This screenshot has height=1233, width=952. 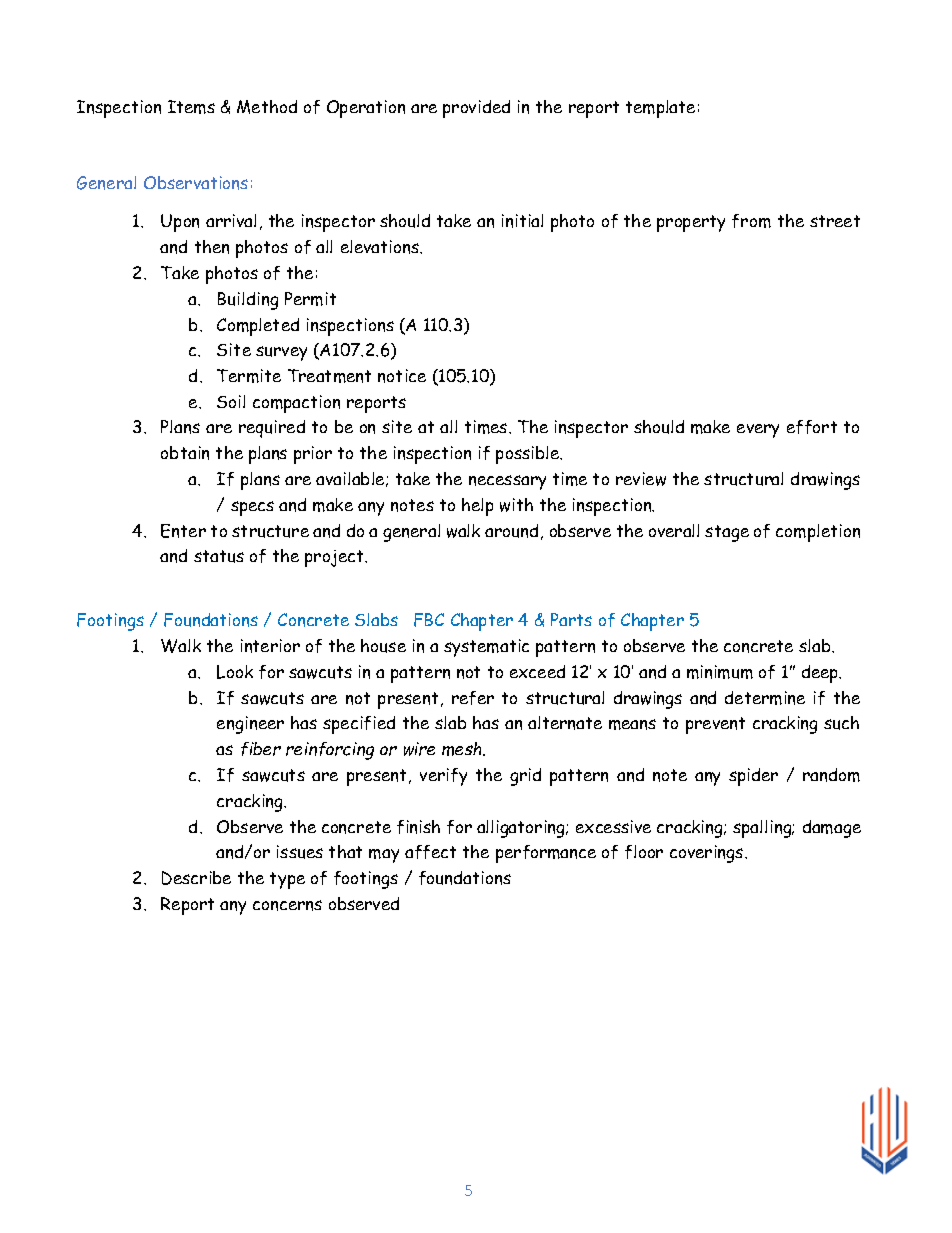 I want to click on provided, so click(x=476, y=109).
